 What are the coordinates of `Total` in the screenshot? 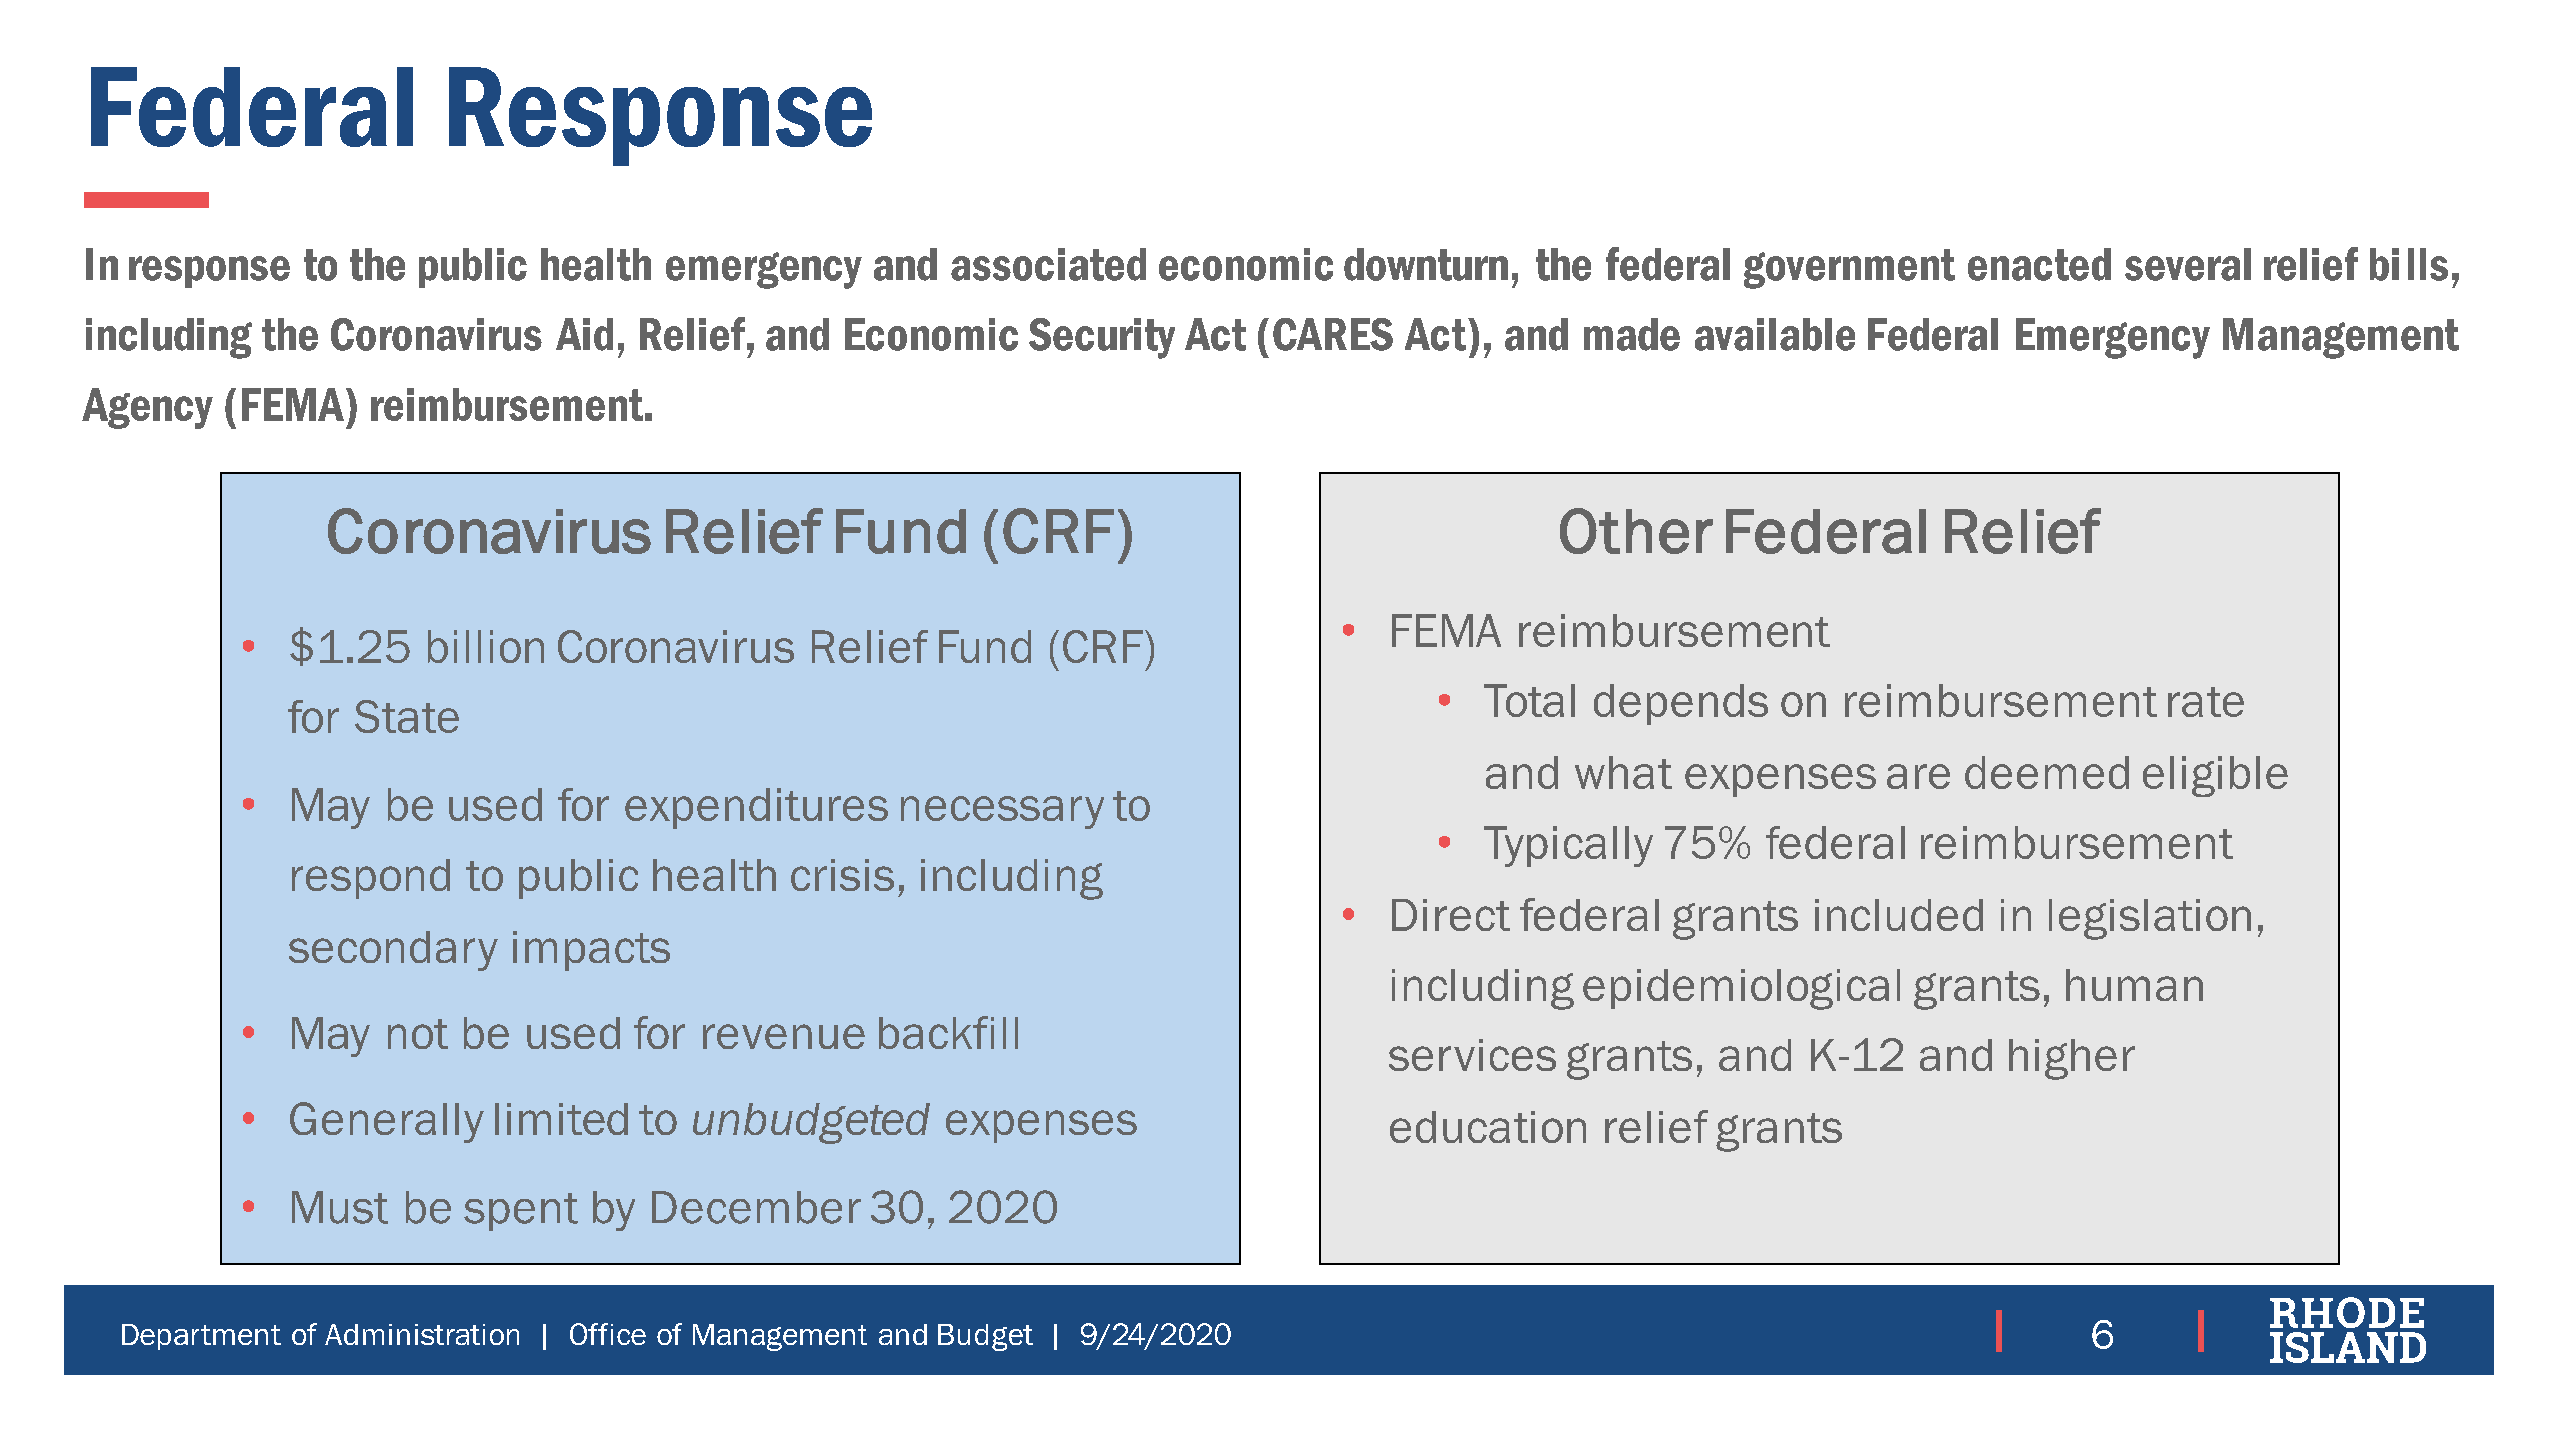 It's located at (1529, 700).
